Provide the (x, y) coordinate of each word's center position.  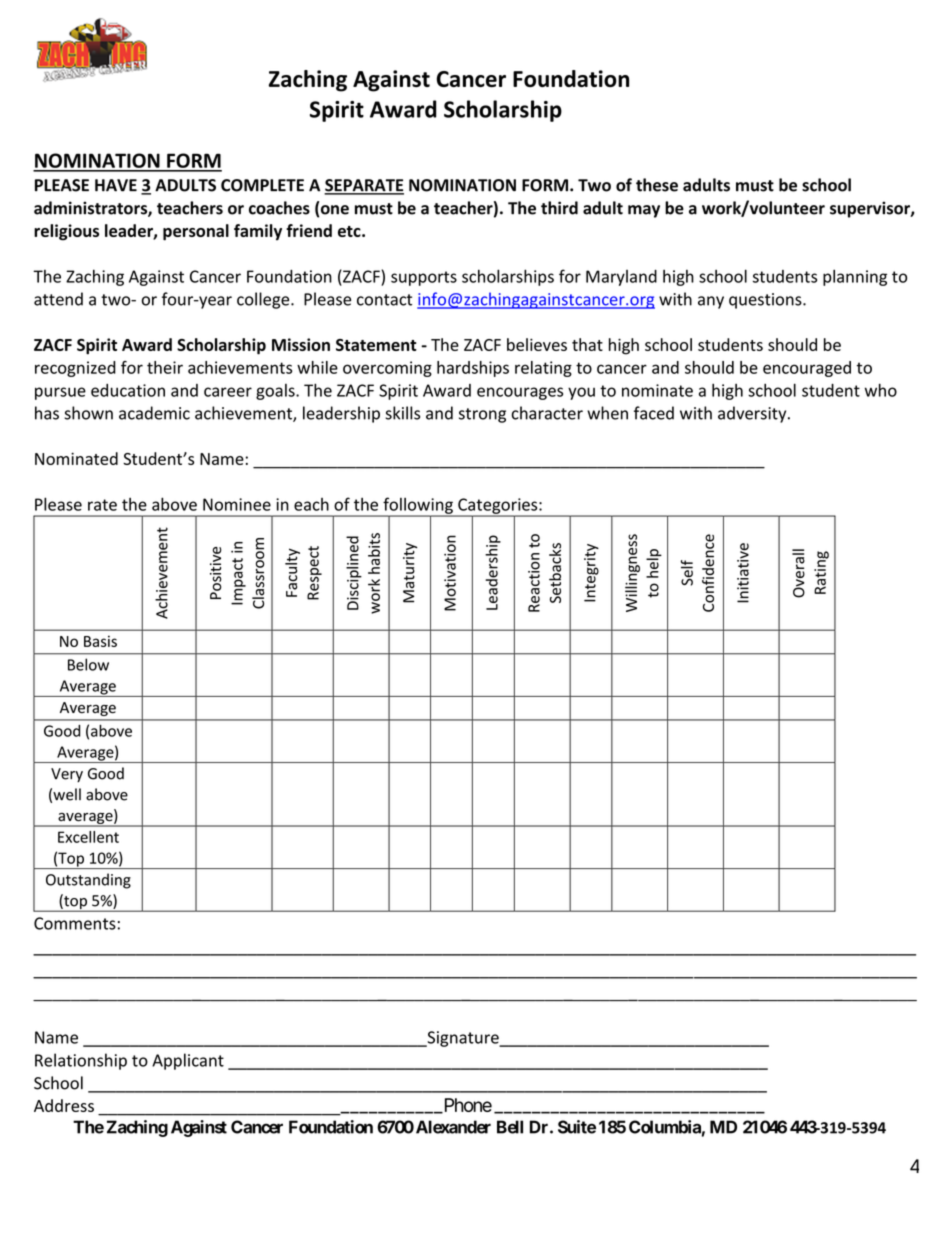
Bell (510, 1127)
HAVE (116, 185)
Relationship (81, 1061)
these (657, 185)
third (559, 208)
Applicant (188, 1061)
